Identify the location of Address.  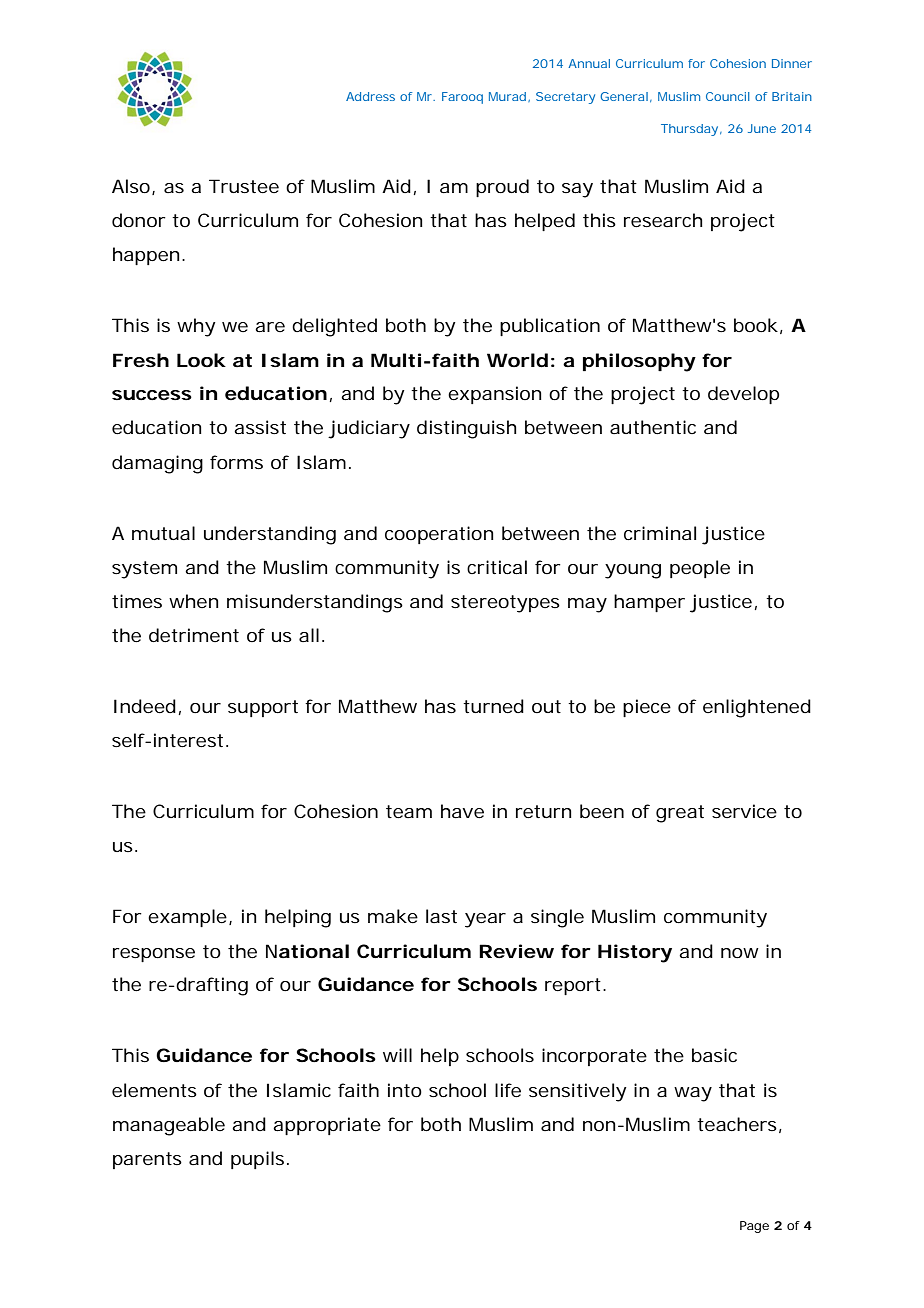
(370, 96).
